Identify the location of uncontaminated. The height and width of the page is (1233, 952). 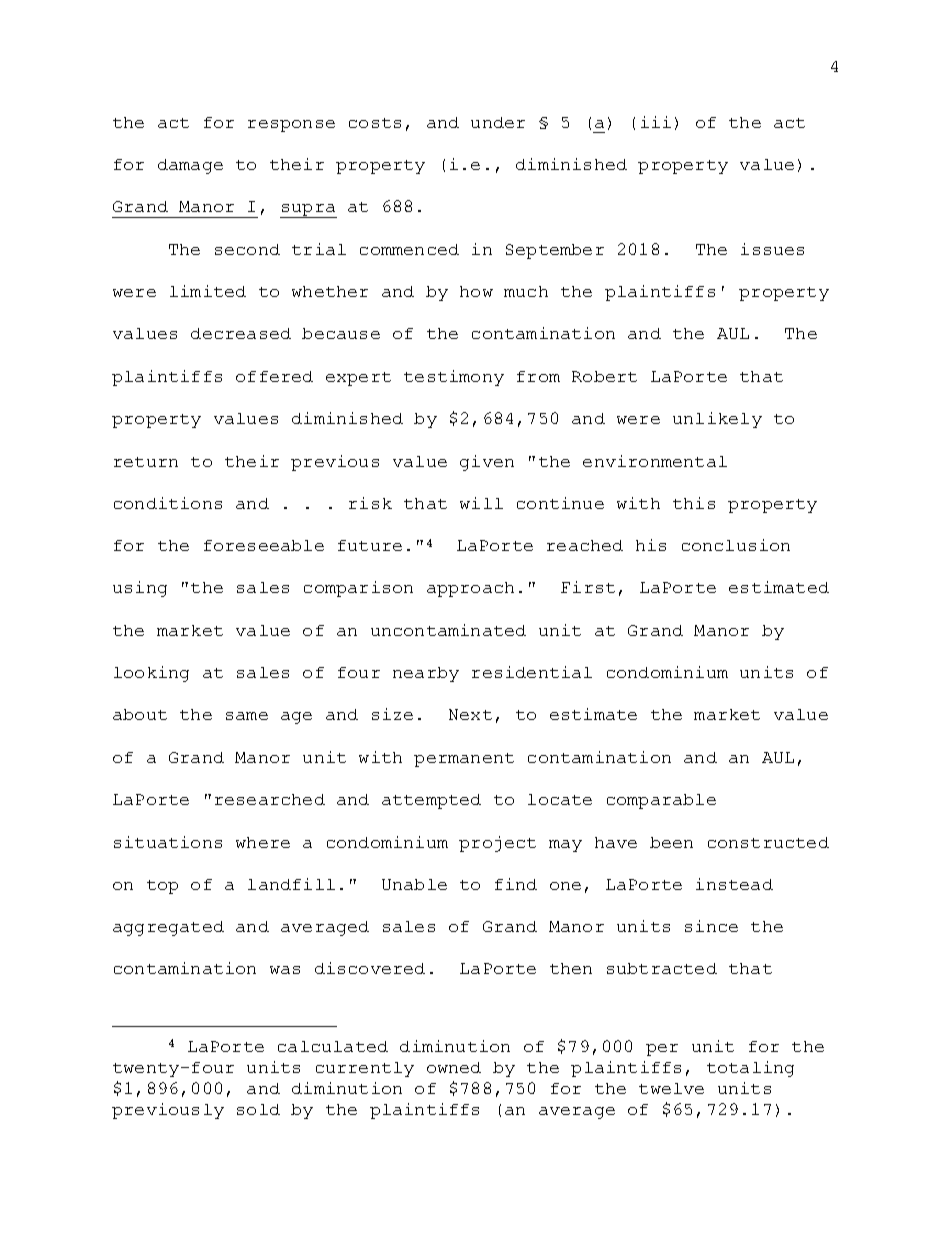
(448, 630).
